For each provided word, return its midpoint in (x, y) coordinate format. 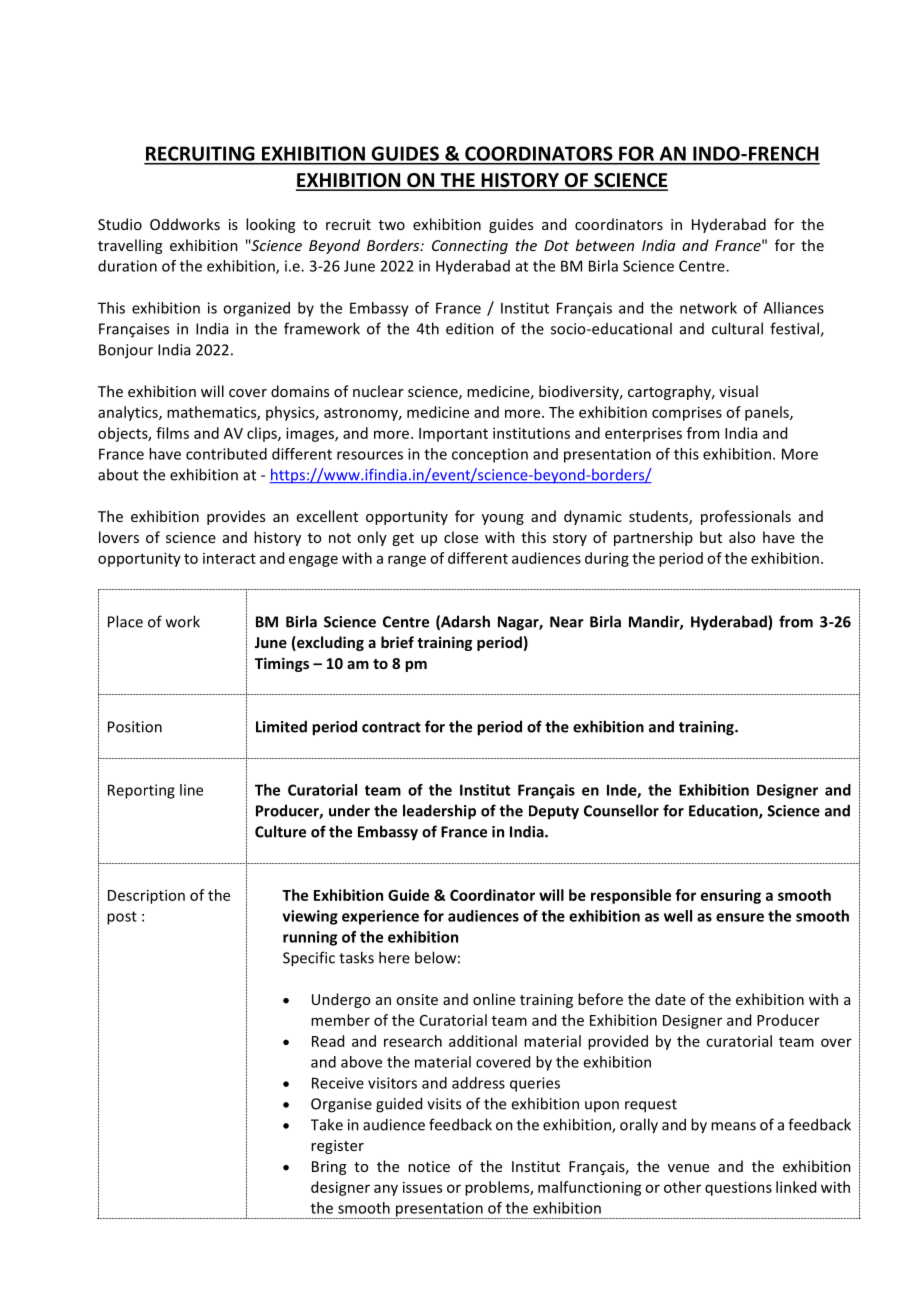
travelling (130, 246)
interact (229, 558)
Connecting (470, 247)
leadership (439, 812)
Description (146, 896)
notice (429, 1166)
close (461, 537)
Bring (329, 1168)
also (742, 537)
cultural (737, 328)
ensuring (731, 896)
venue (688, 1168)
